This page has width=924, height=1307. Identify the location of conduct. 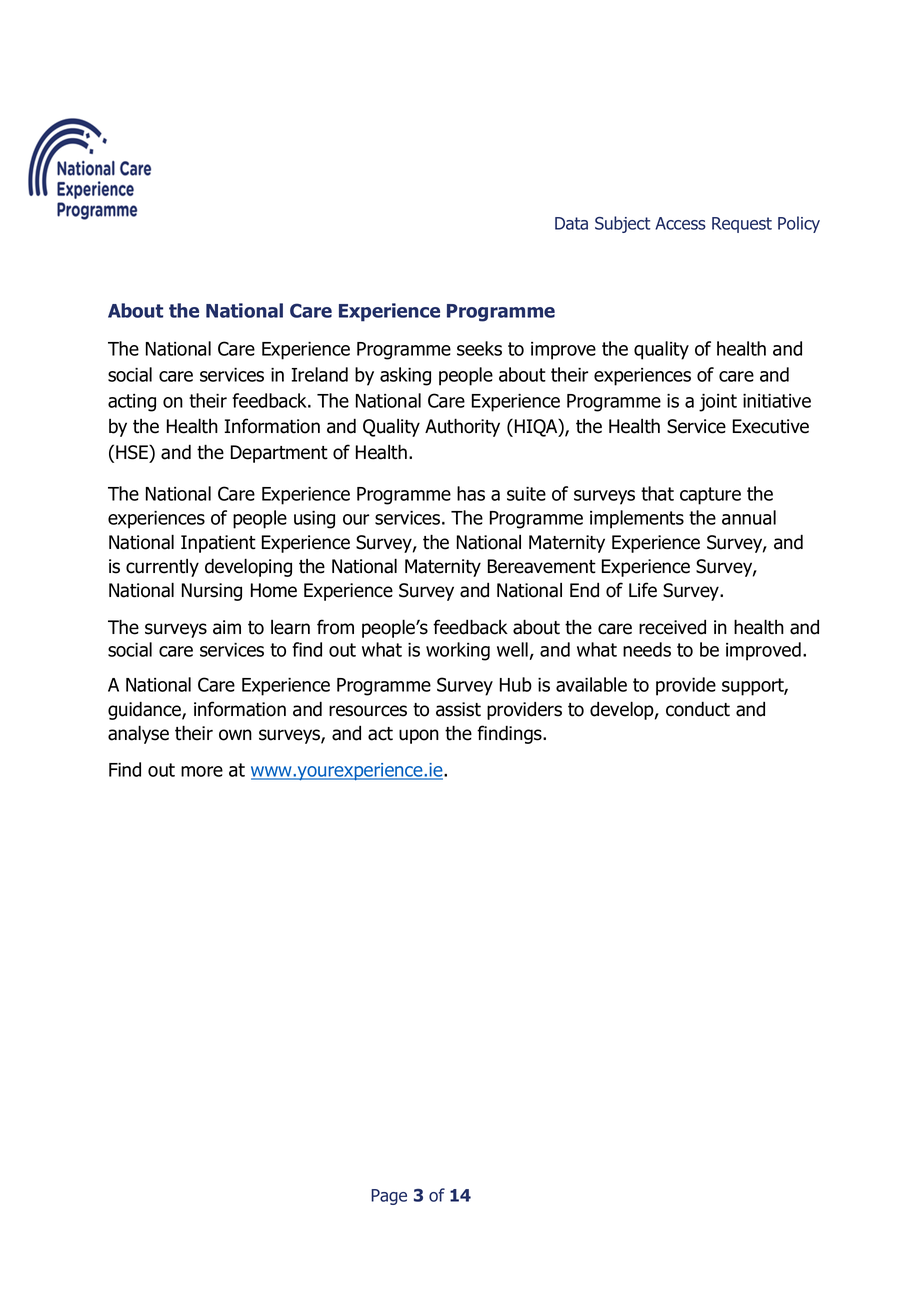
(698, 709).
